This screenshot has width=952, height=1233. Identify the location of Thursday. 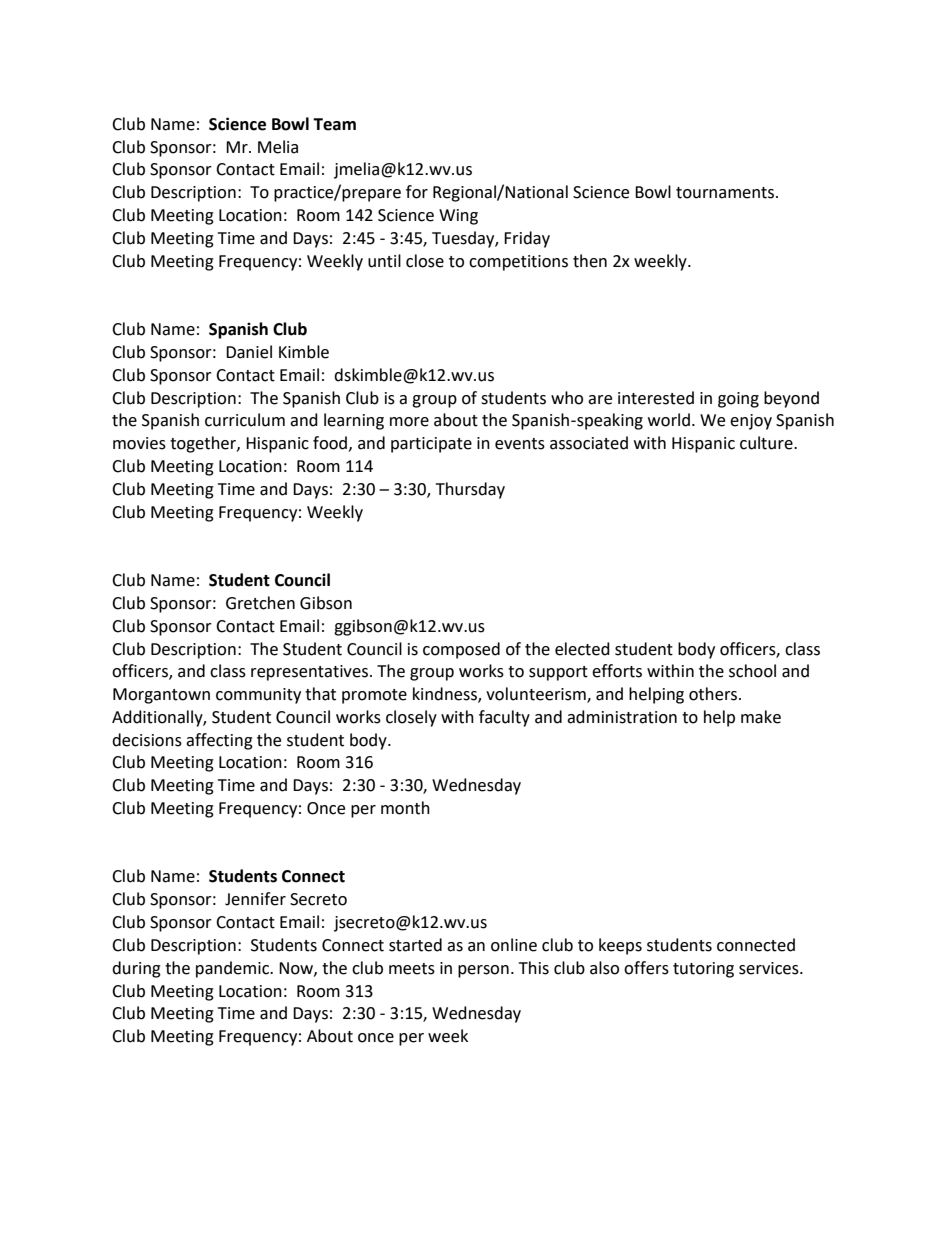
(470, 490).
